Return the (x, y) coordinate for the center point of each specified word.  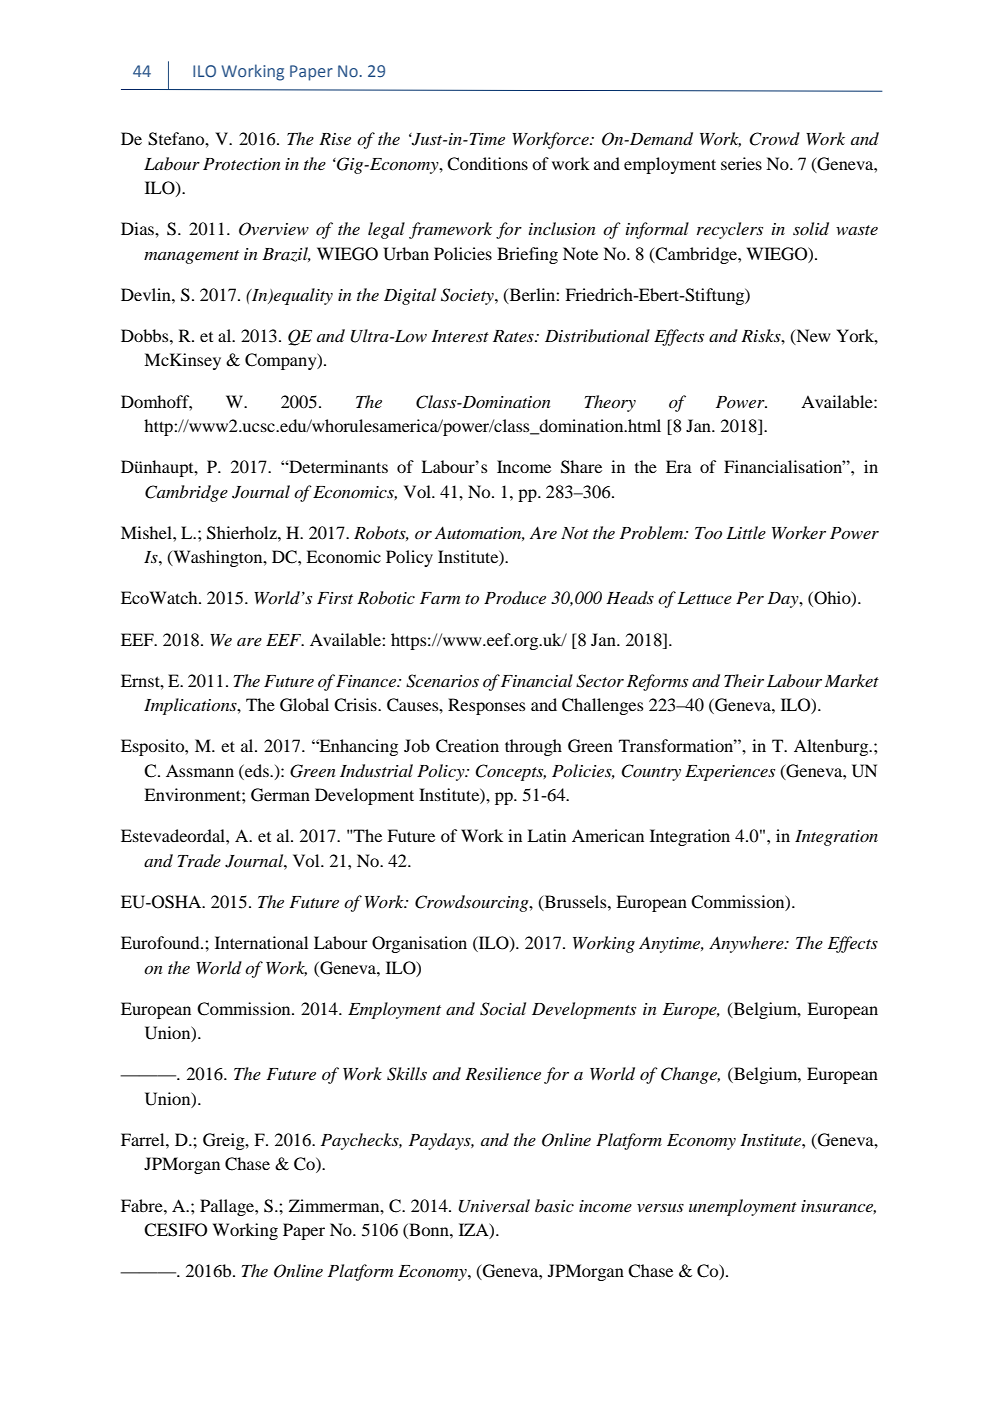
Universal (494, 1206)
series (741, 163)
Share (581, 467)
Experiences (730, 773)
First (335, 598)
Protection (242, 164)
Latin (546, 835)
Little (746, 532)
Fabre (143, 1205)
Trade (199, 860)
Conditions (487, 164)
